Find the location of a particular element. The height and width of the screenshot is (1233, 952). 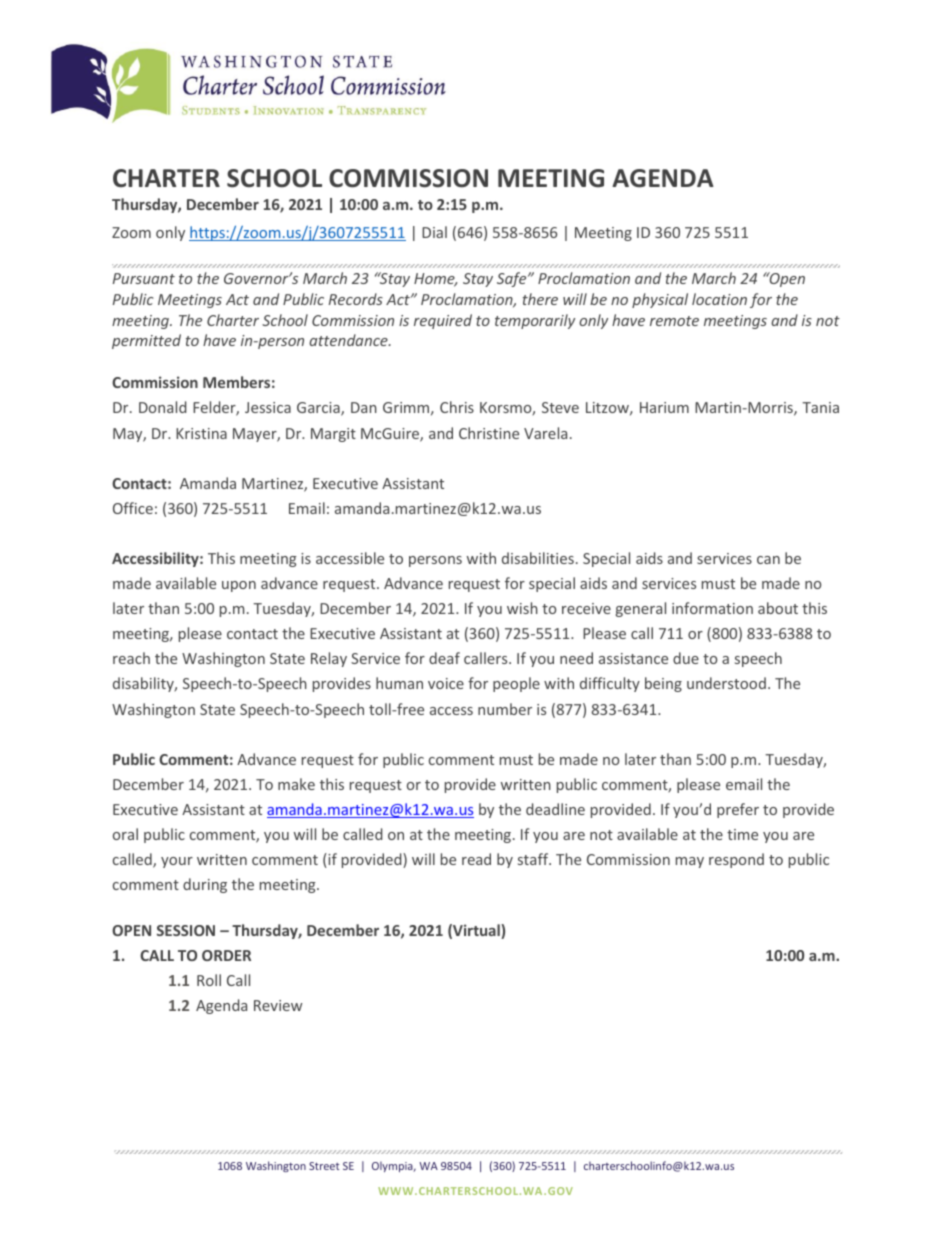

read is located at coordinates (476, 859).
